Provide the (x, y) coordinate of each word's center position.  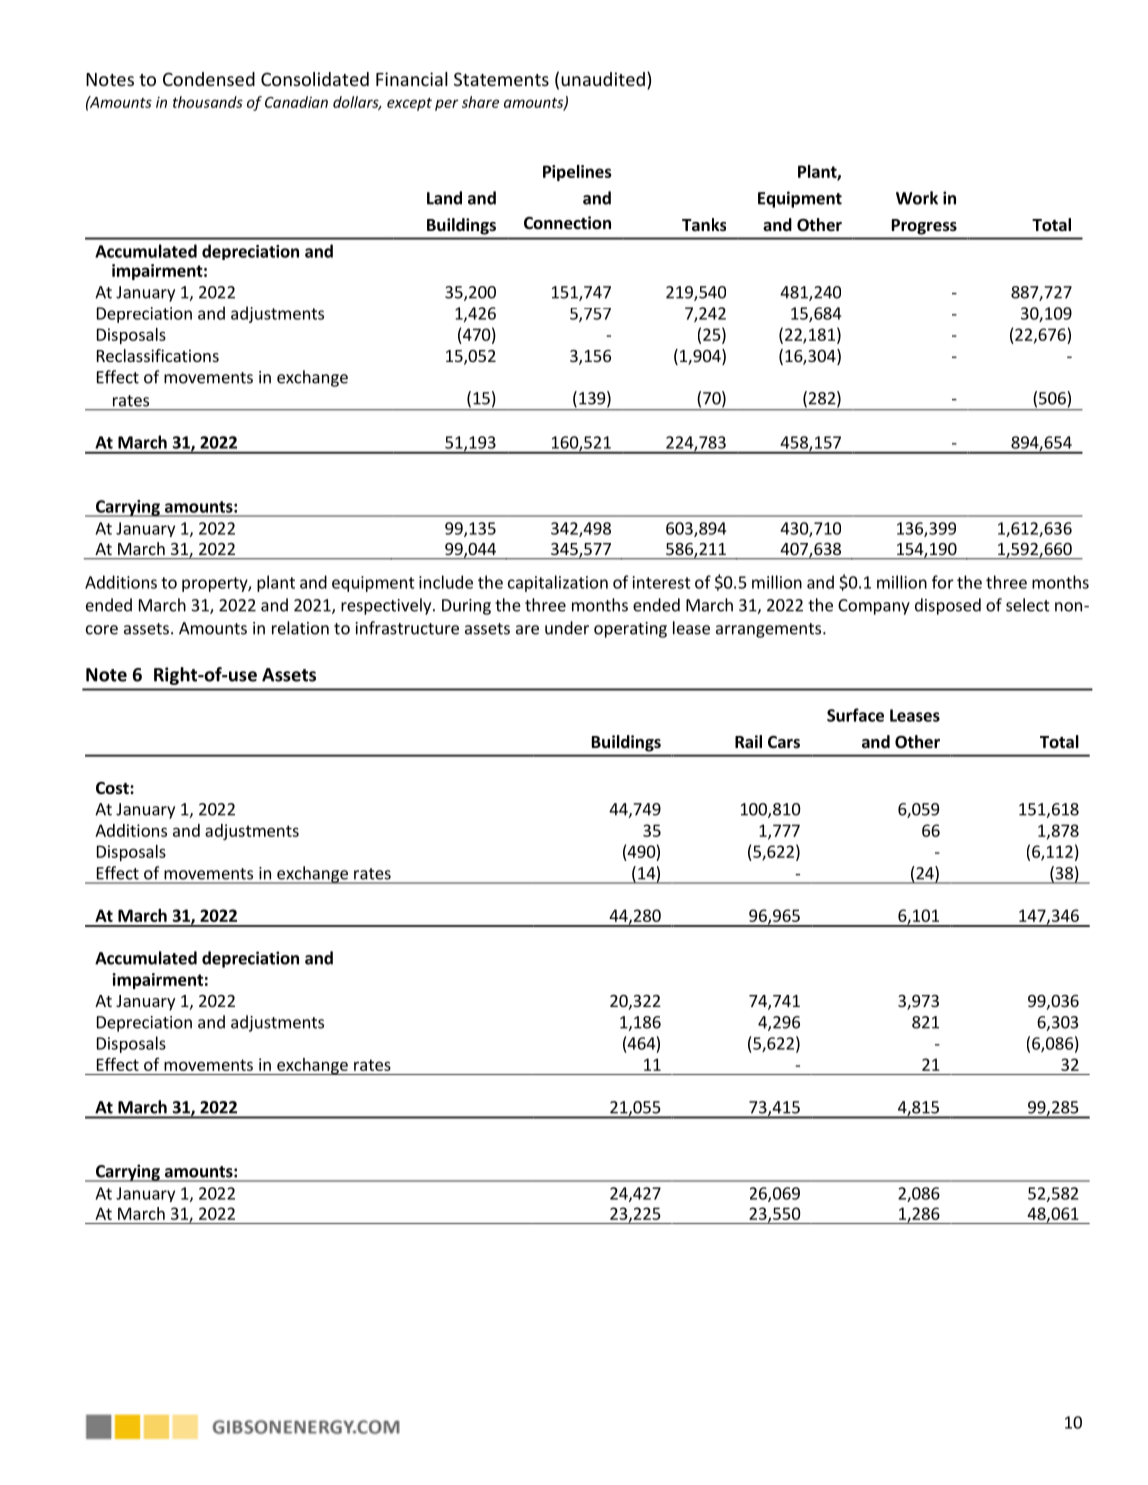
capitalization (558, 583)
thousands (208, 102)
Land (444, 198)
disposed (948, 606)
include (446, 582)
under (567, 628)
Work (917, 198)
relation (300, 628)
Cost (113, 788)
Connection (567, 223)
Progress (924, 227)
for (943, 582)
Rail (748, 741)
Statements (501, 79)
